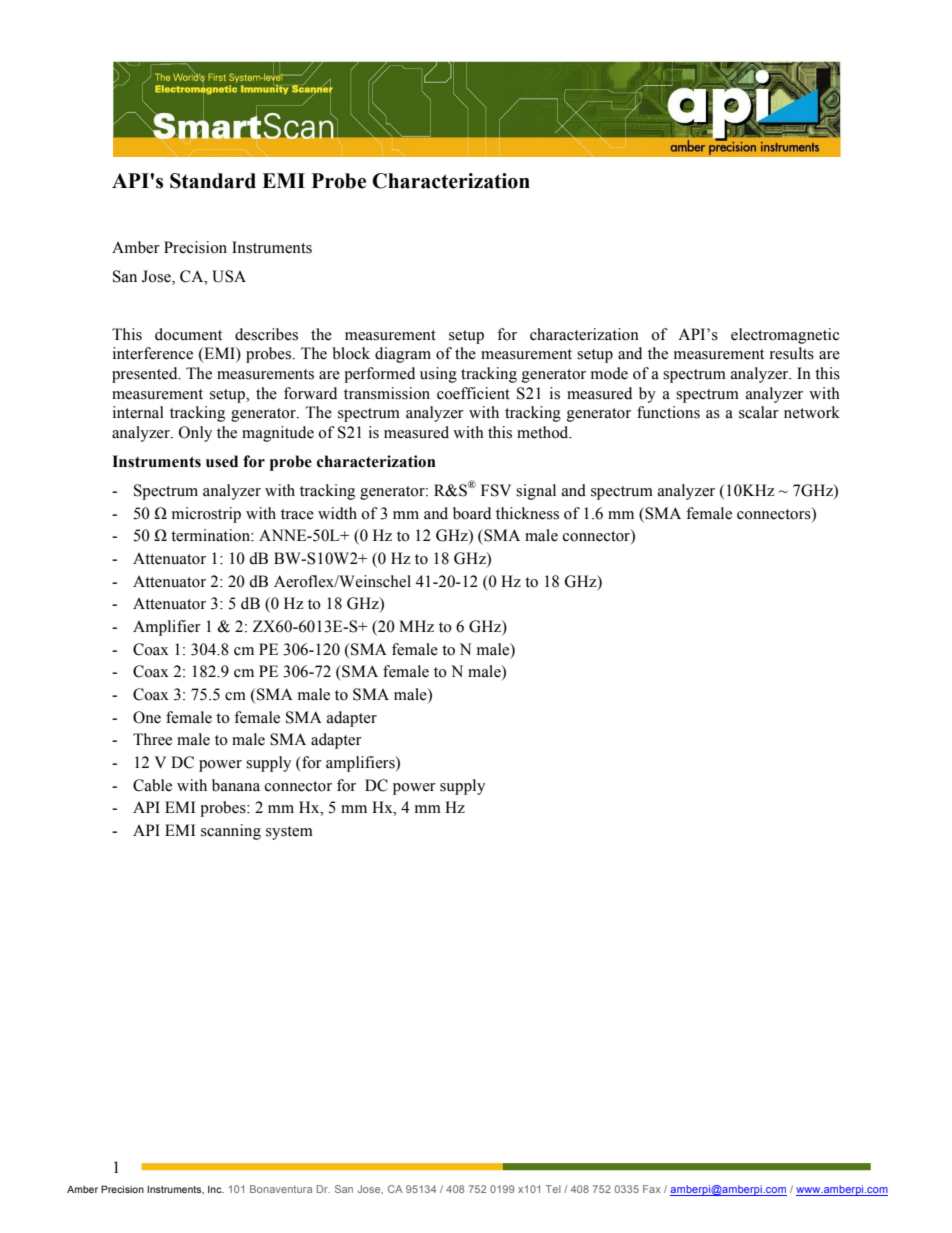  What do you see at coordinates (216, 1189) in the page?
I see `Inc` at bounding box center [216, 1189].
